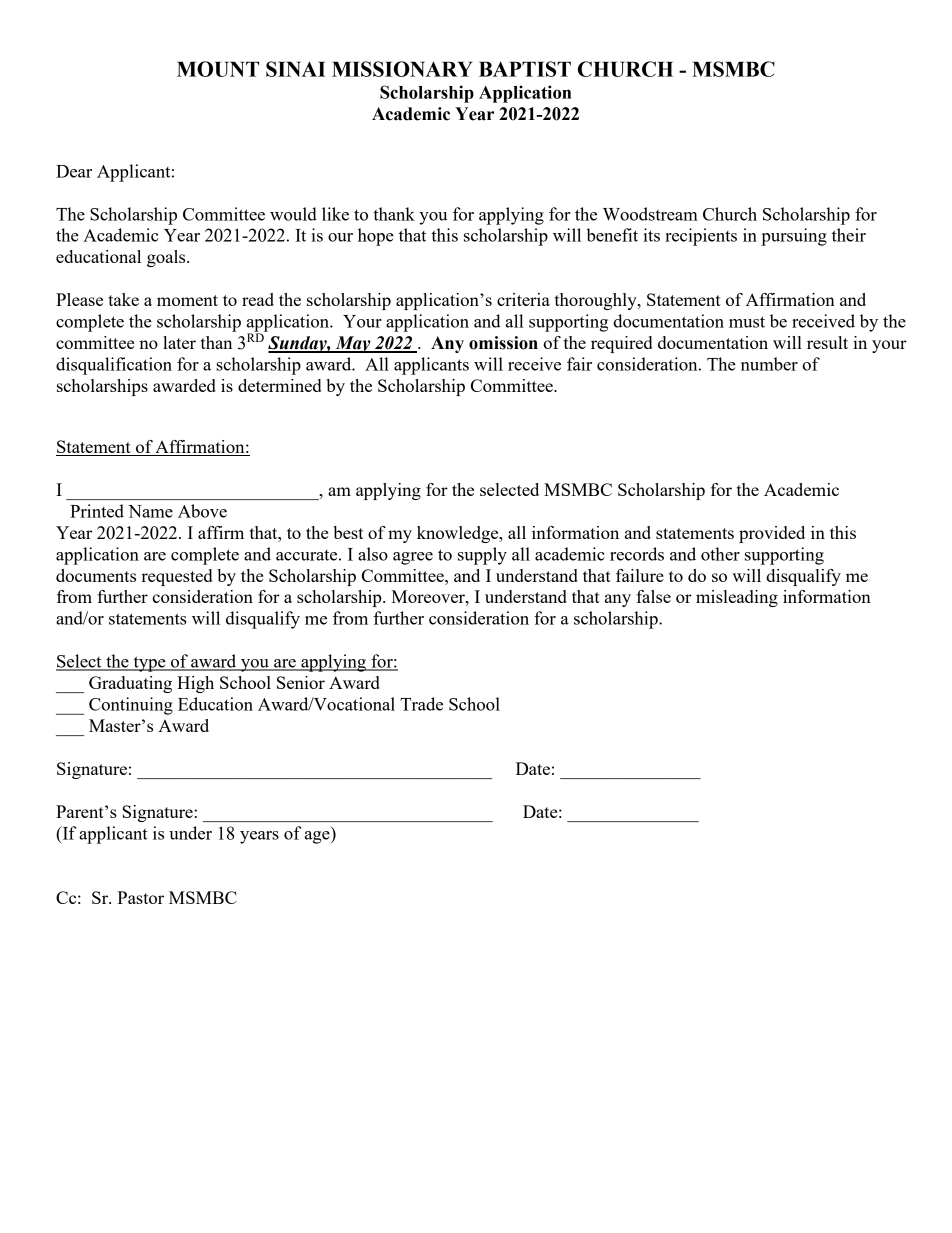  Describe the element at coordinates (140, 897) in the screenshot. I see `Pastor` at that location.
